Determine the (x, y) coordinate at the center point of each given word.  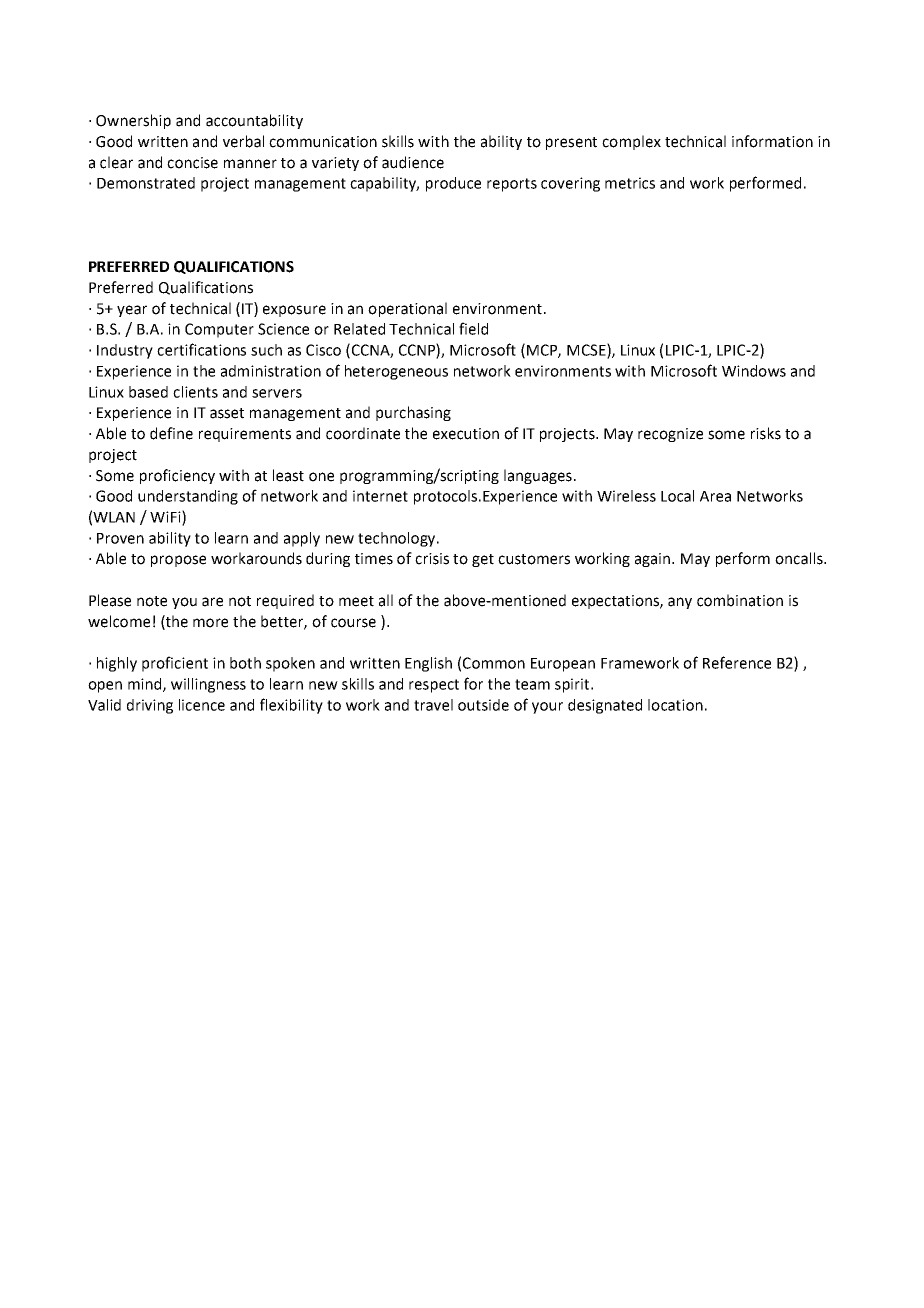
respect (434, 686)
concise (192, 163)
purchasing (413, 413)
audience (413, 162)
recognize (670, 435)
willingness (208, 685)
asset (227, 413)
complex (631, 142)
